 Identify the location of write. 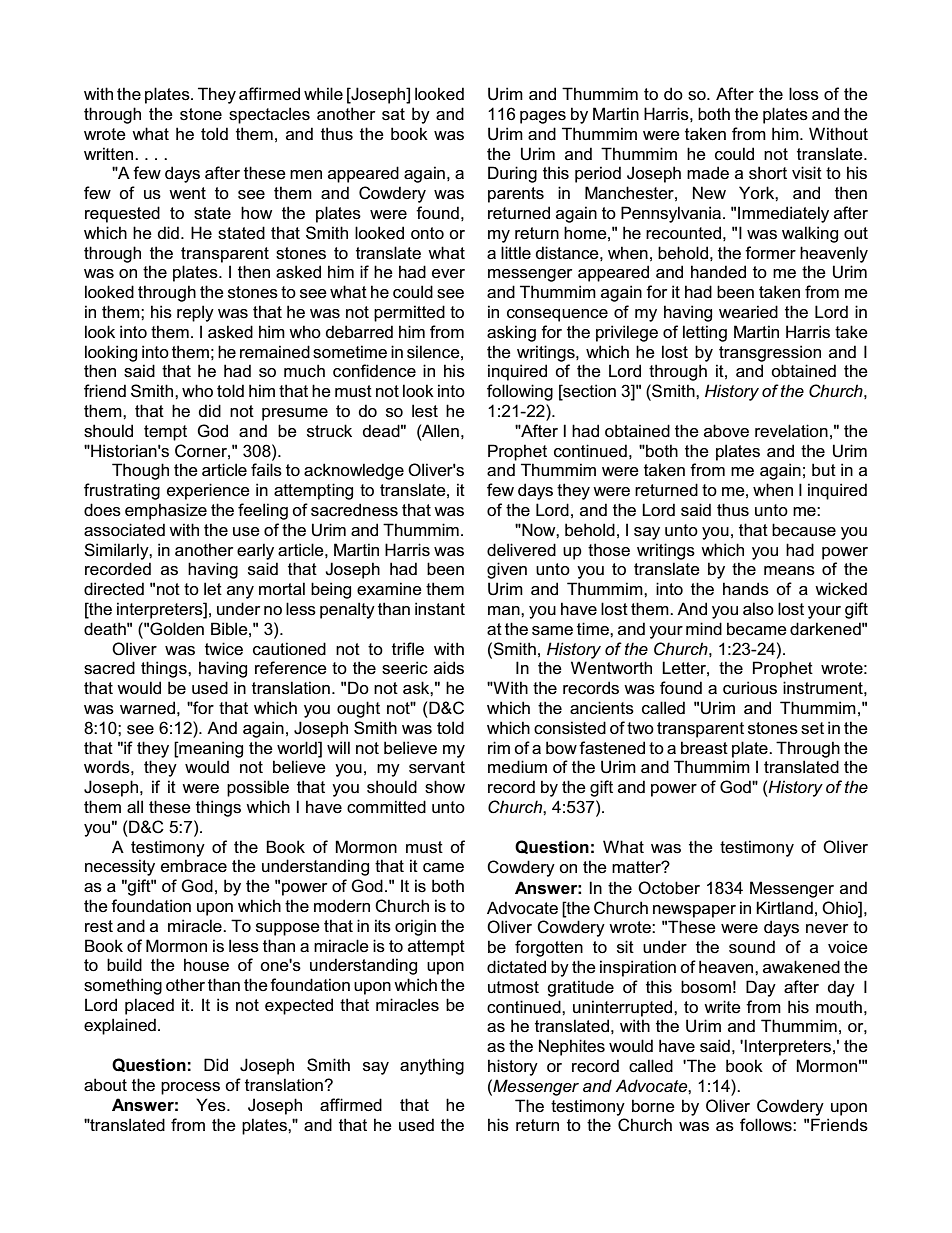
(722, 1006).
